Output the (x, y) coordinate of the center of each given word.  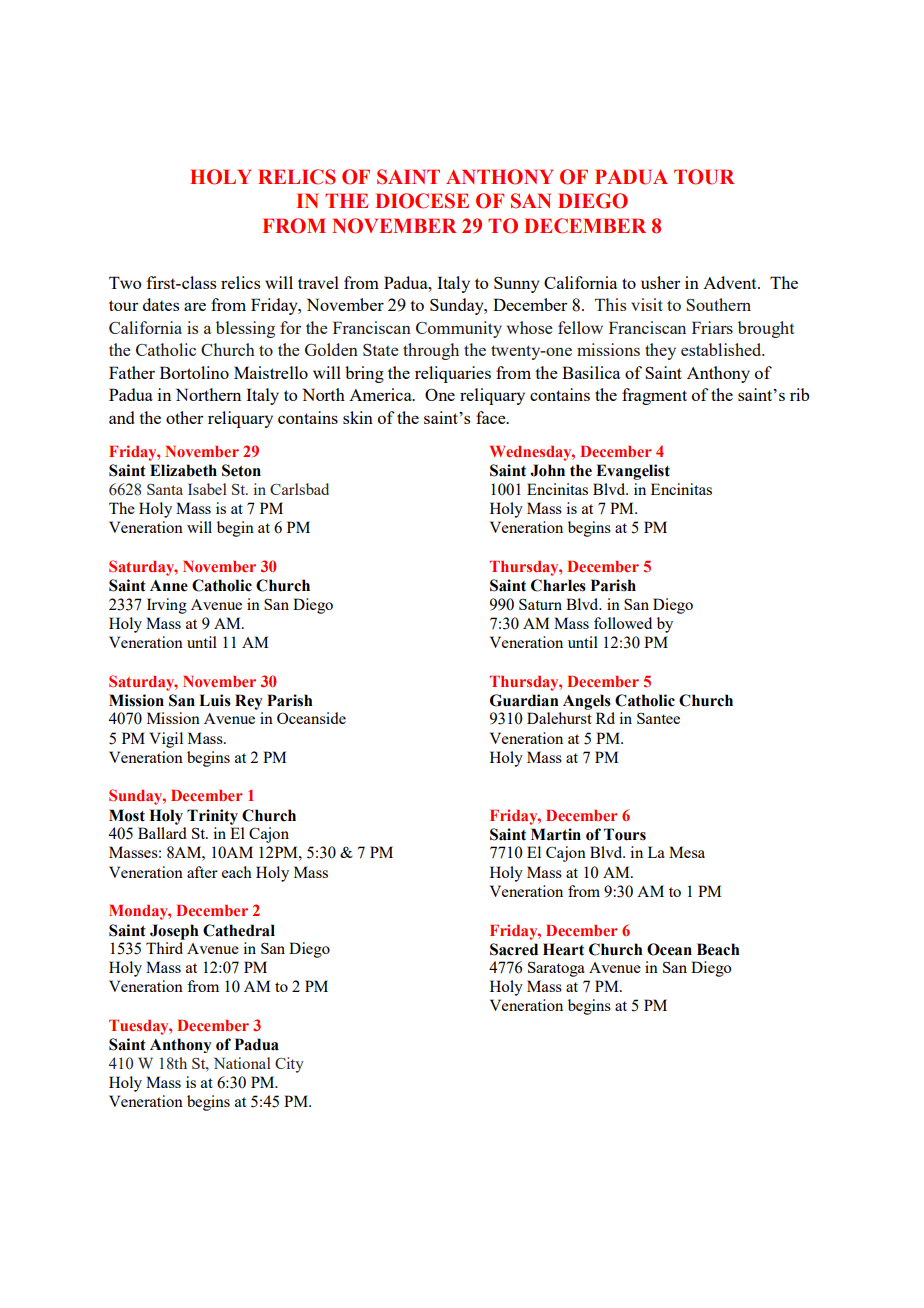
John (547, 470)
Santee (658, 718)
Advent (731, 282)
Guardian (524, 700)
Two (125, 282)
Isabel (207, 489)
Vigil (166, 740)
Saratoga (556, 969)
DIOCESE (422, 201)
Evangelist (633, 472)
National (242, 1063)
